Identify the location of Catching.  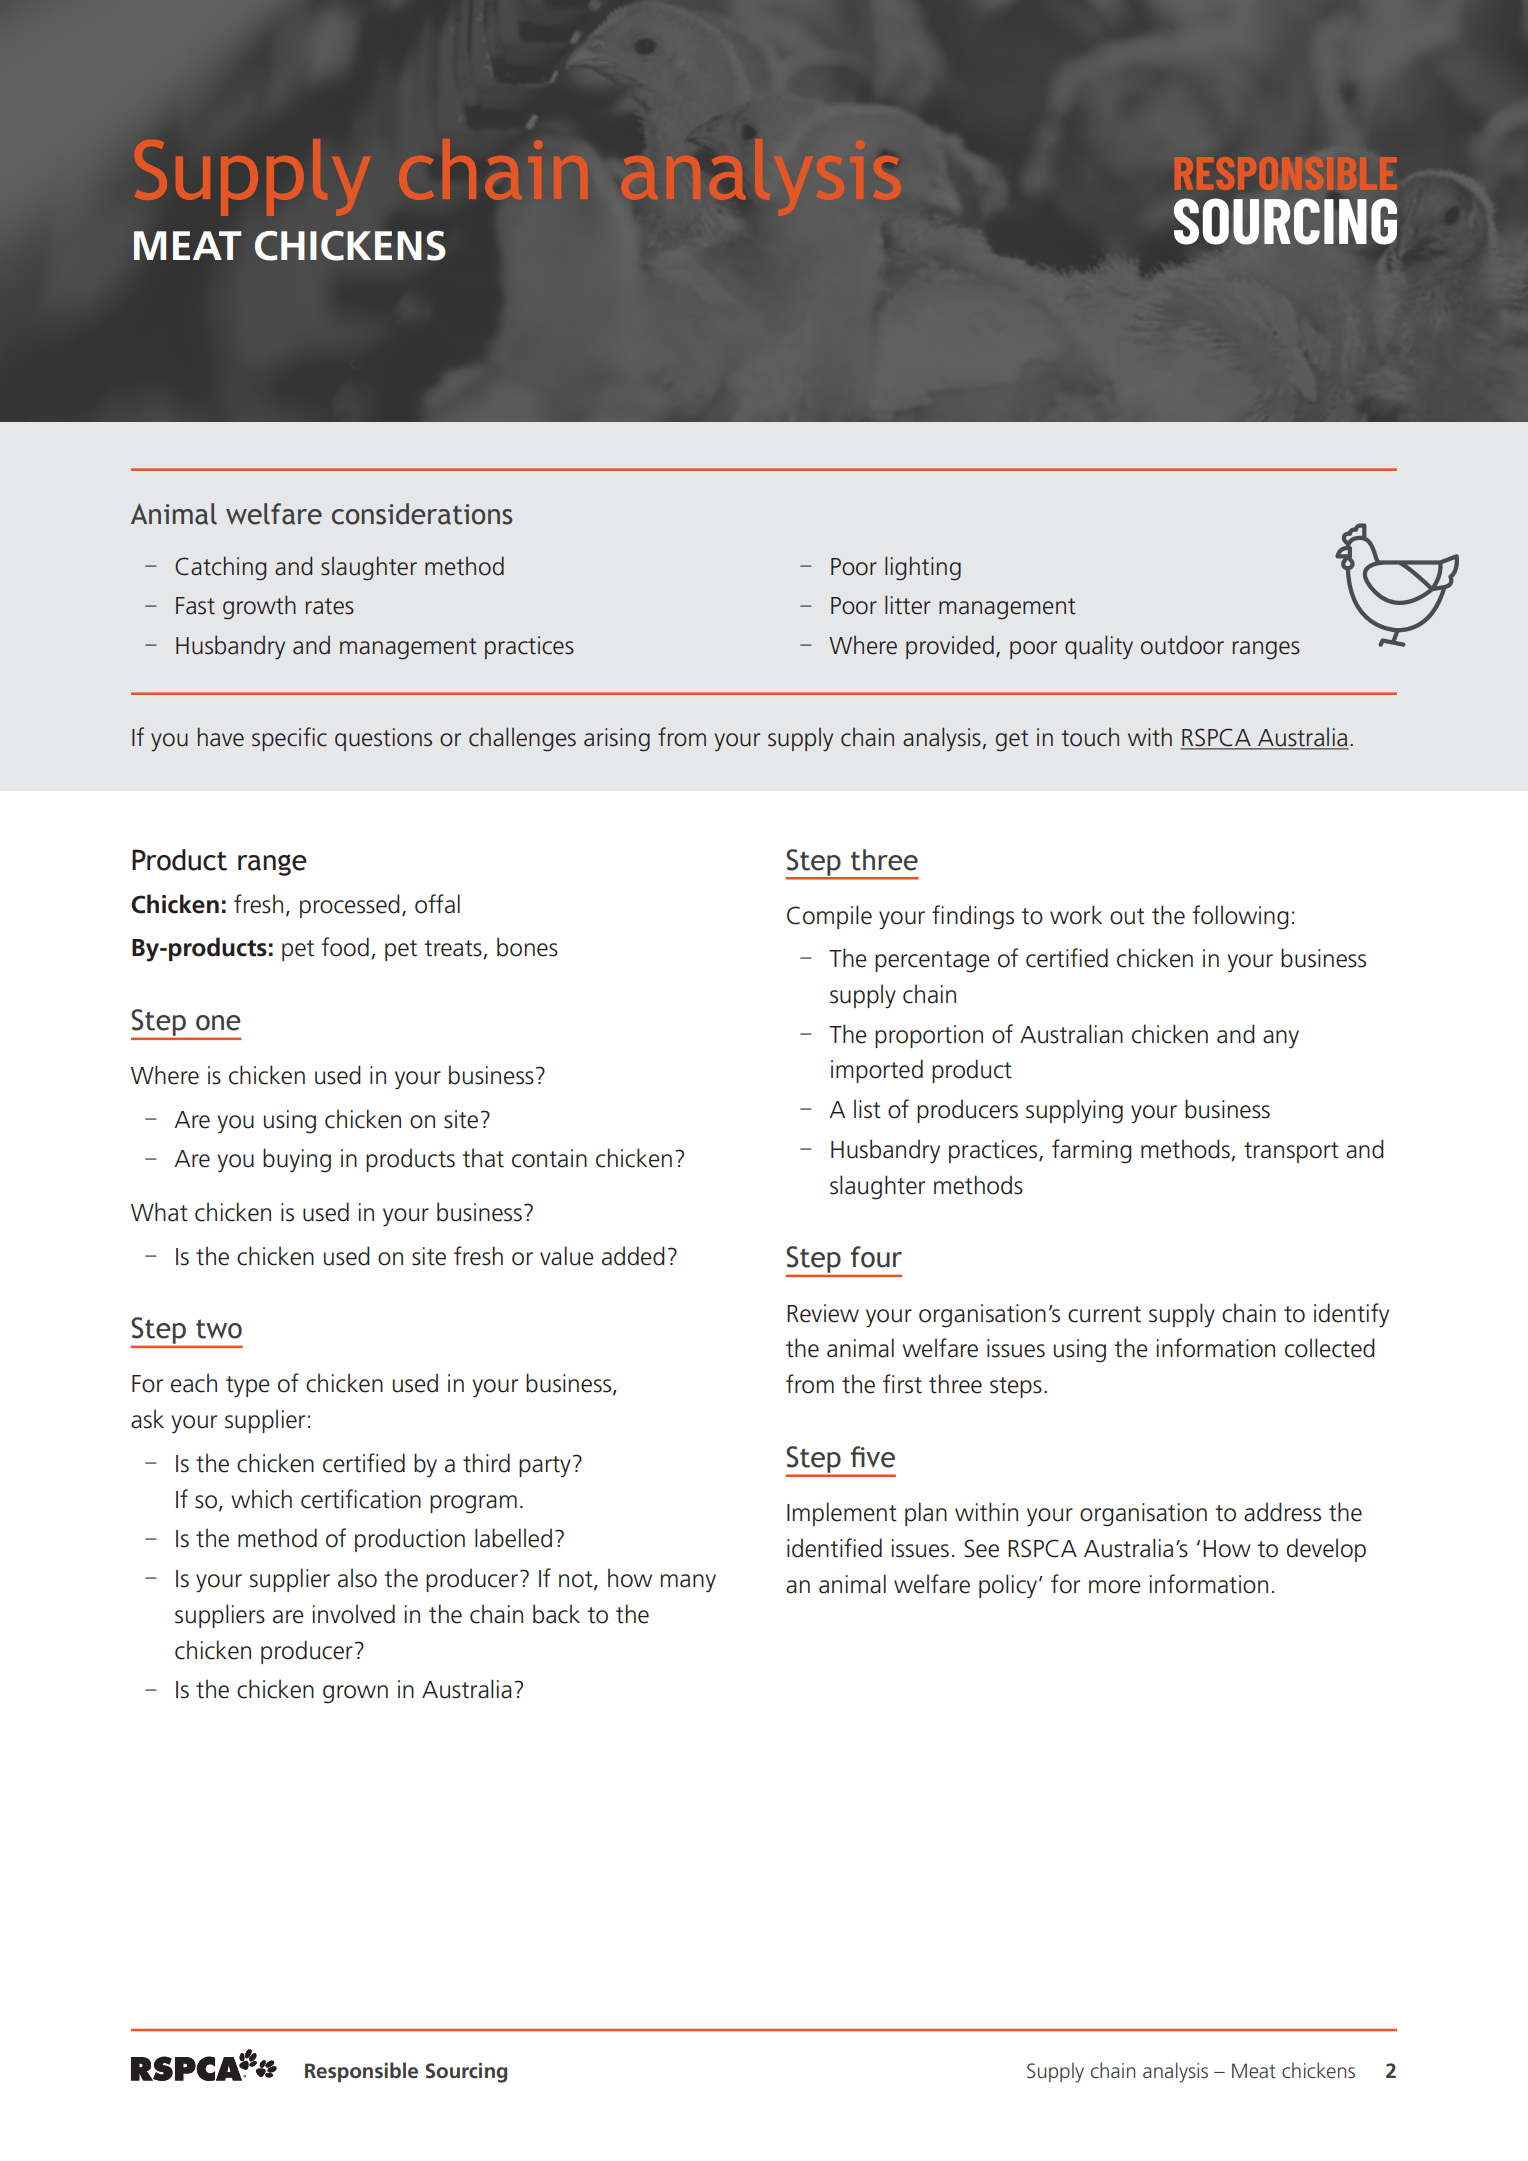
(220, 568).
